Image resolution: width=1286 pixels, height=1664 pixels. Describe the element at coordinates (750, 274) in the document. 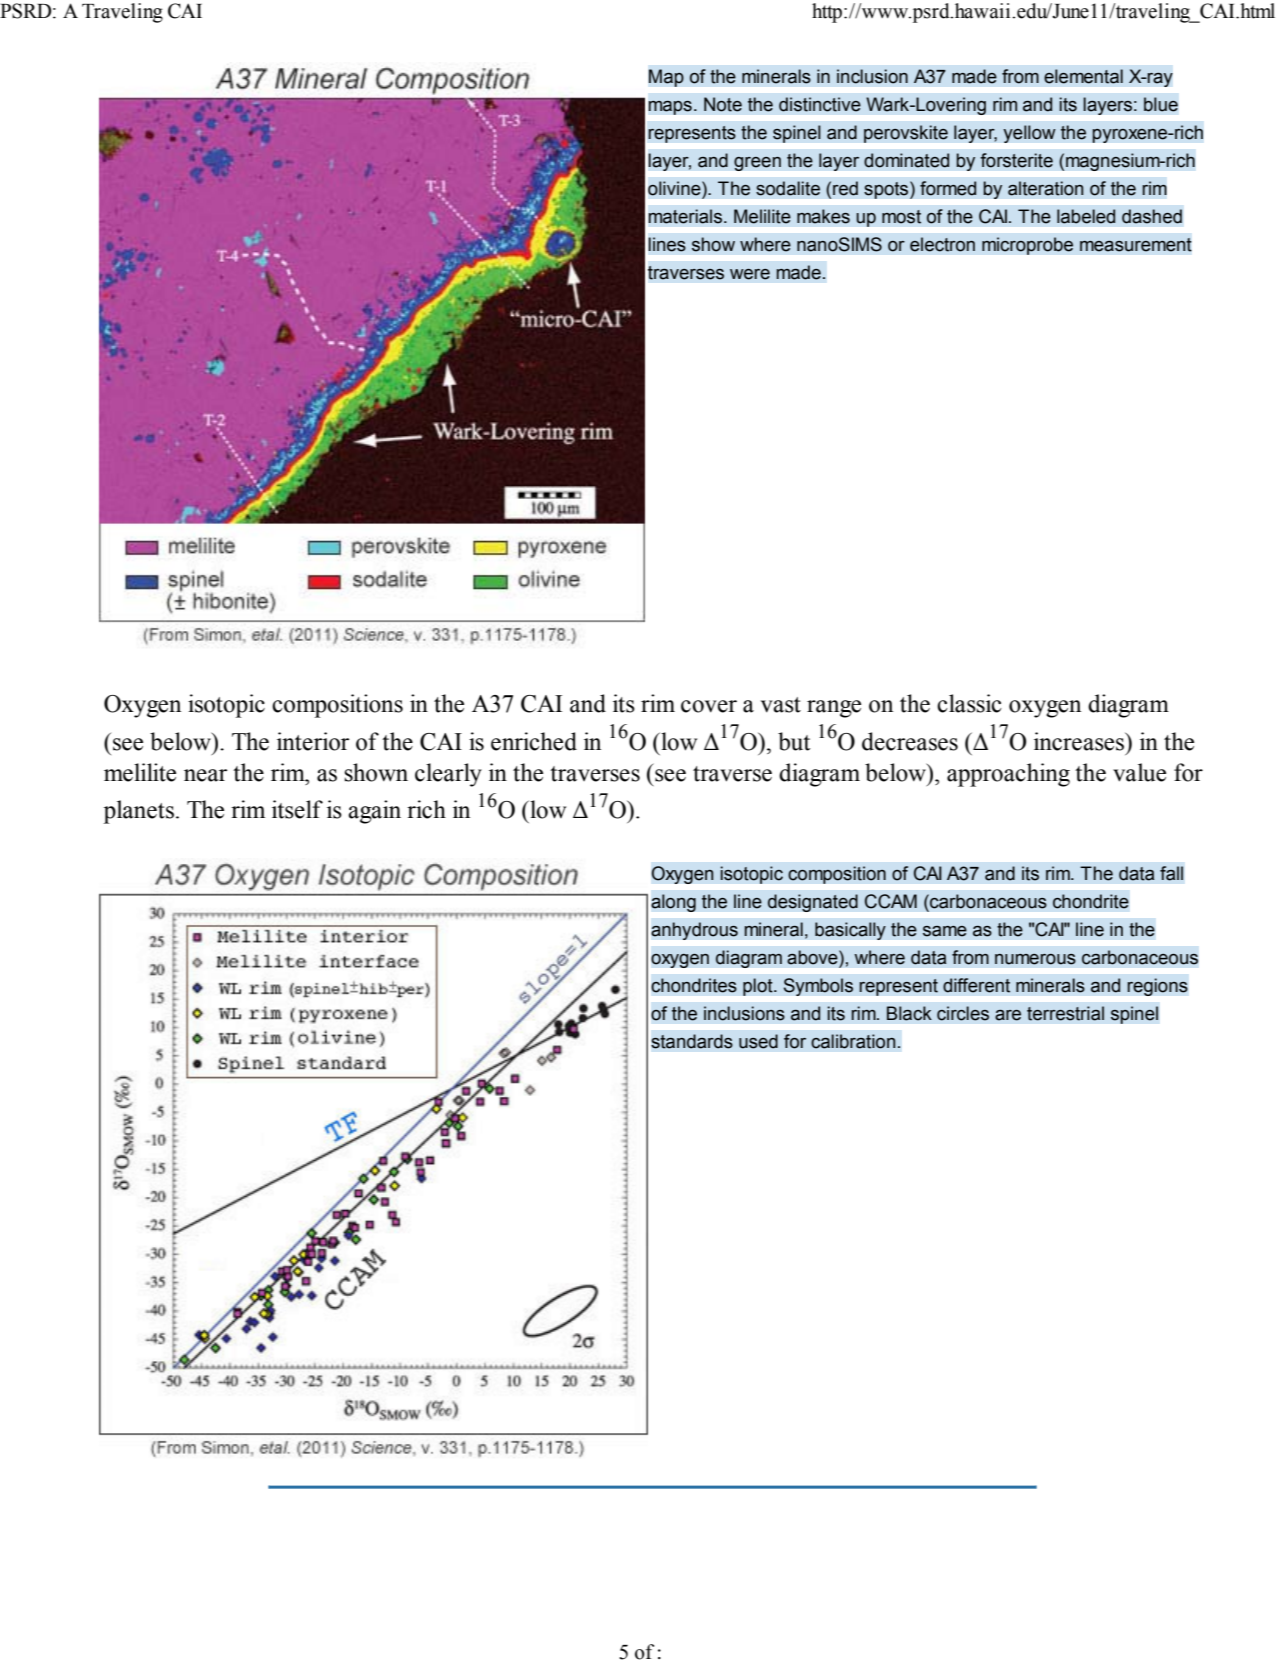

I see `were` at that location.
